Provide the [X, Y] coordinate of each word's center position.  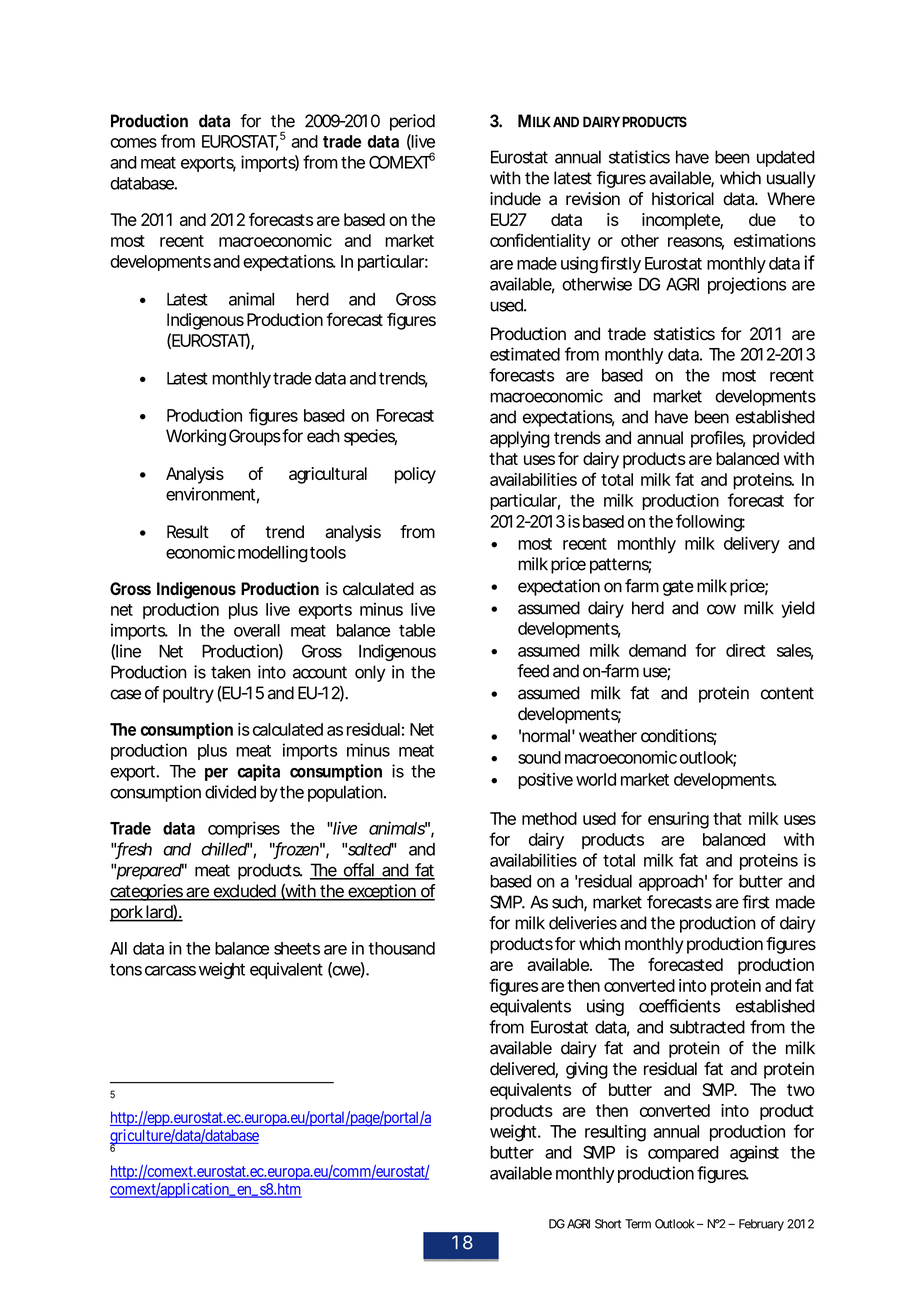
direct [746, 650]
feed [533, 671]
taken [231, 672]
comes [133, 143]
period [412, 122]
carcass [170, 971]
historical [683, 199]
